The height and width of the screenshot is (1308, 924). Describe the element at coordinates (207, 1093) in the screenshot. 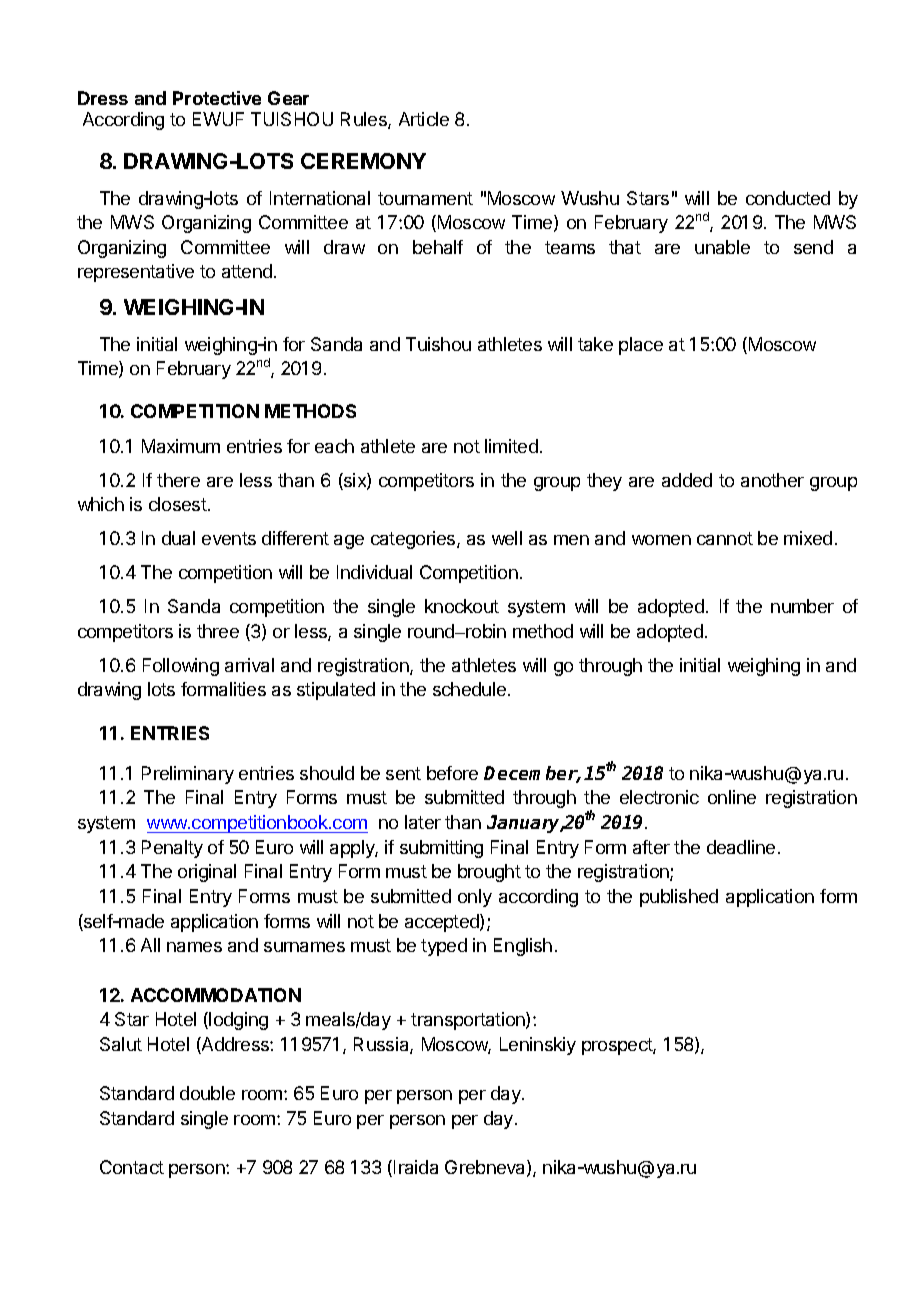

I see `double` at that location.
